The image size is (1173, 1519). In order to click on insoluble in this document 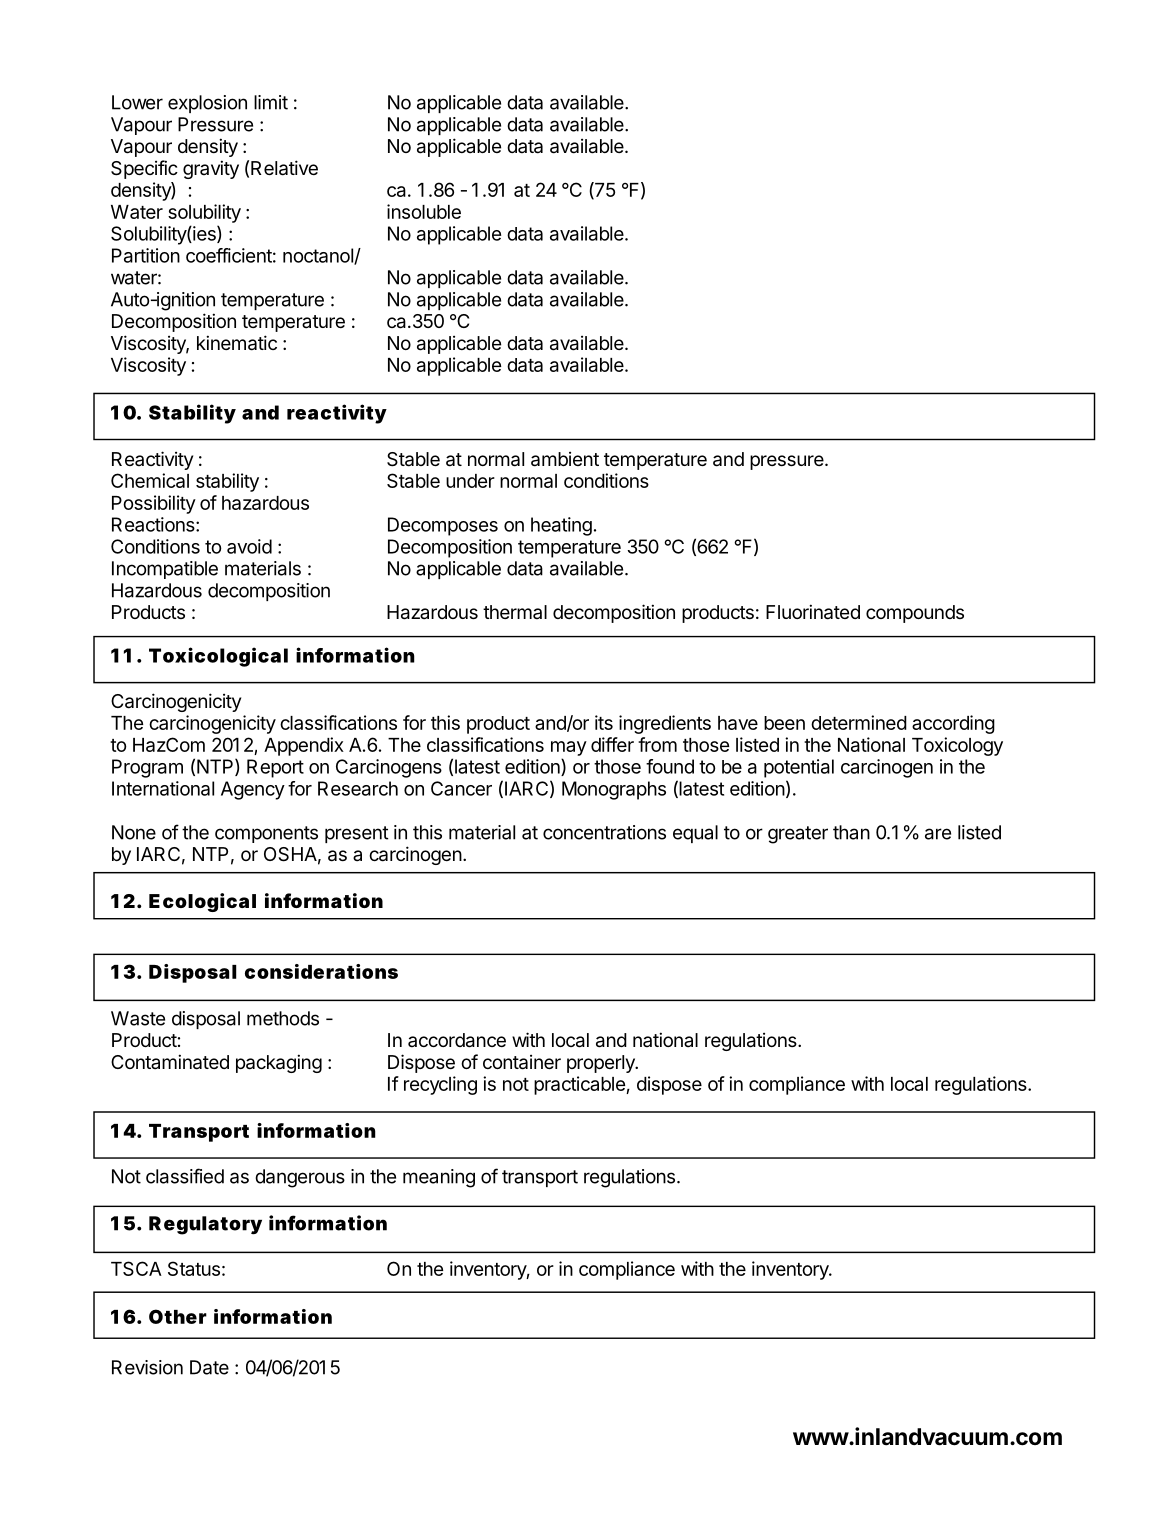, I will do `click(424, 211)`.
